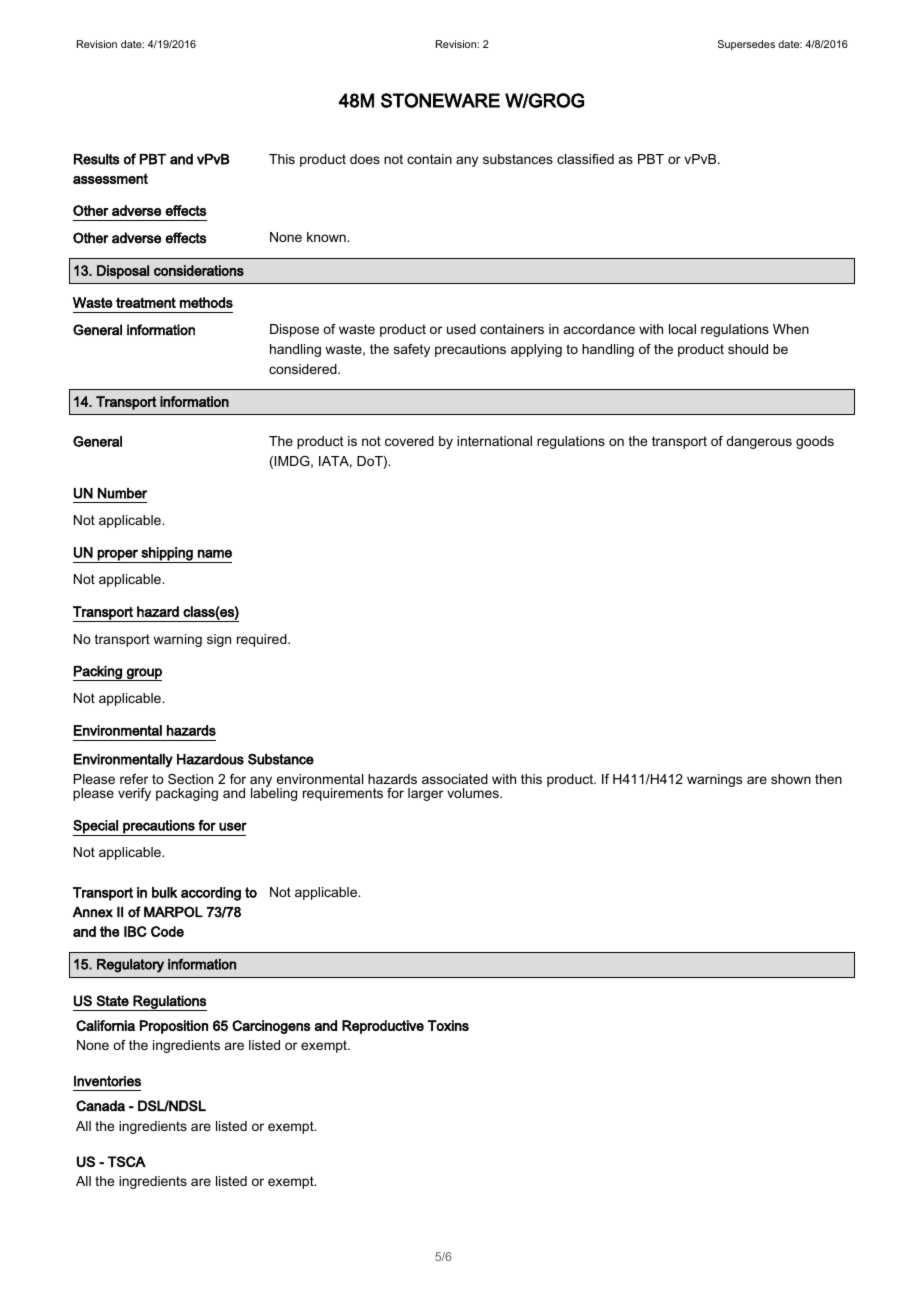 The width and height of the document is (924, 1308). What do you see at coordinates (440, 100) in the document?
I see `STONEWARE` at bounding box center [440, 100].
